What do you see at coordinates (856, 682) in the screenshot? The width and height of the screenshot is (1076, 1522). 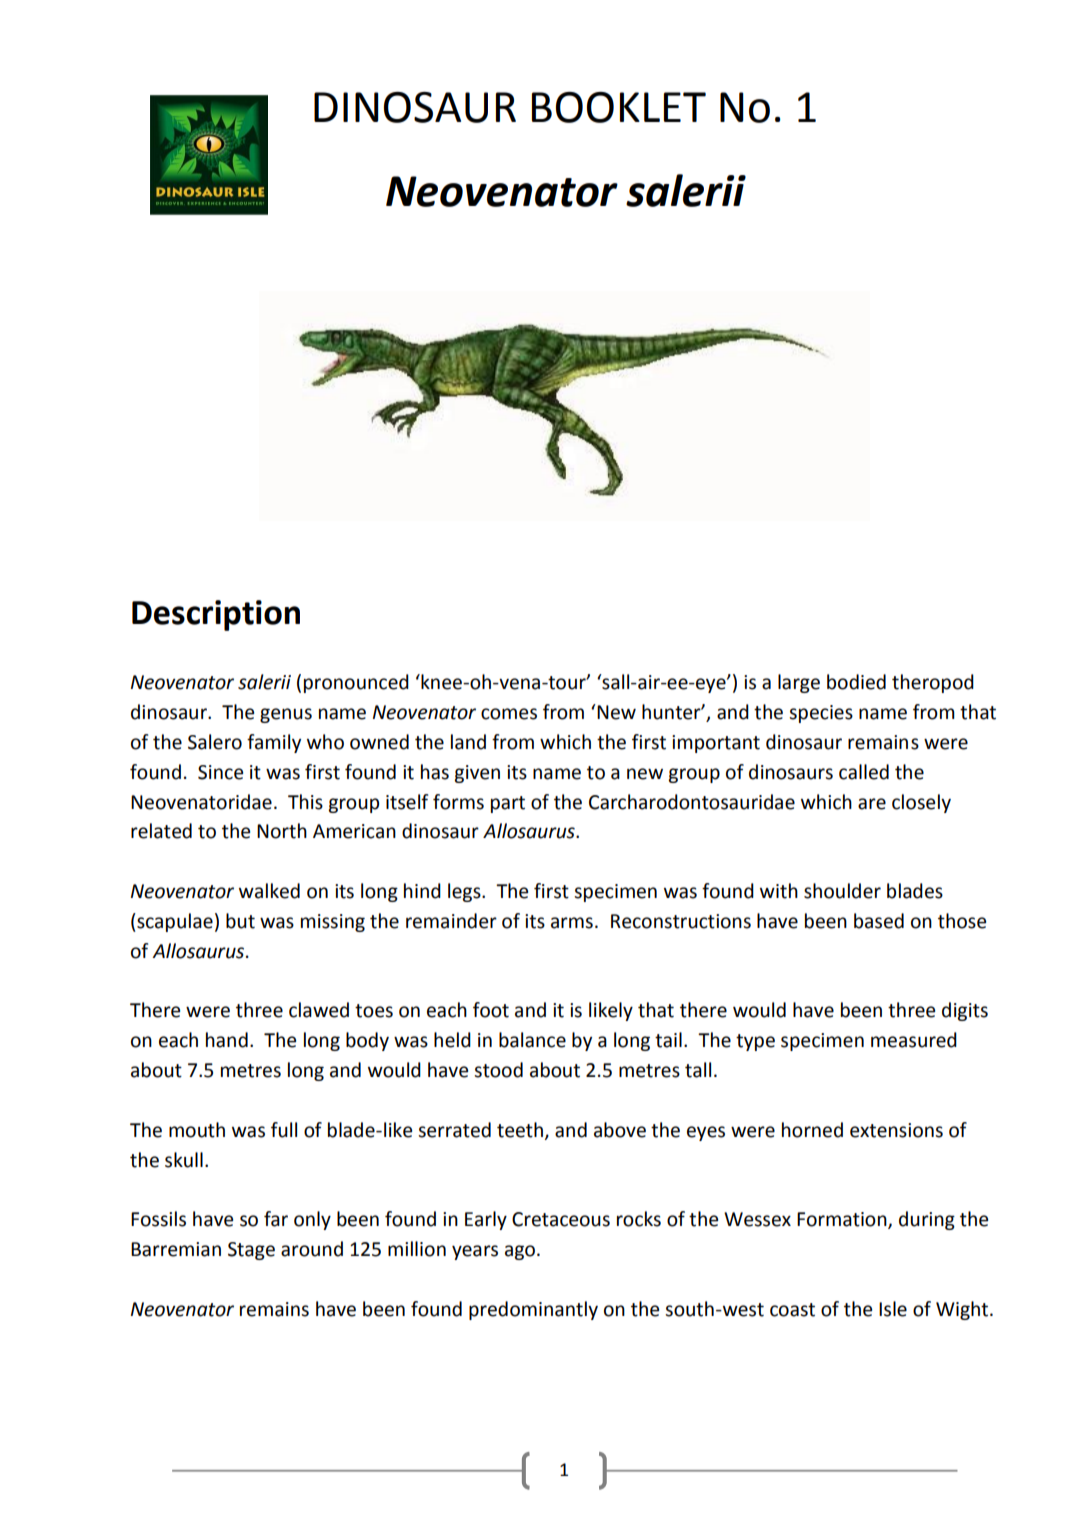 I see `bodied` at bounding box center [856, 682].
